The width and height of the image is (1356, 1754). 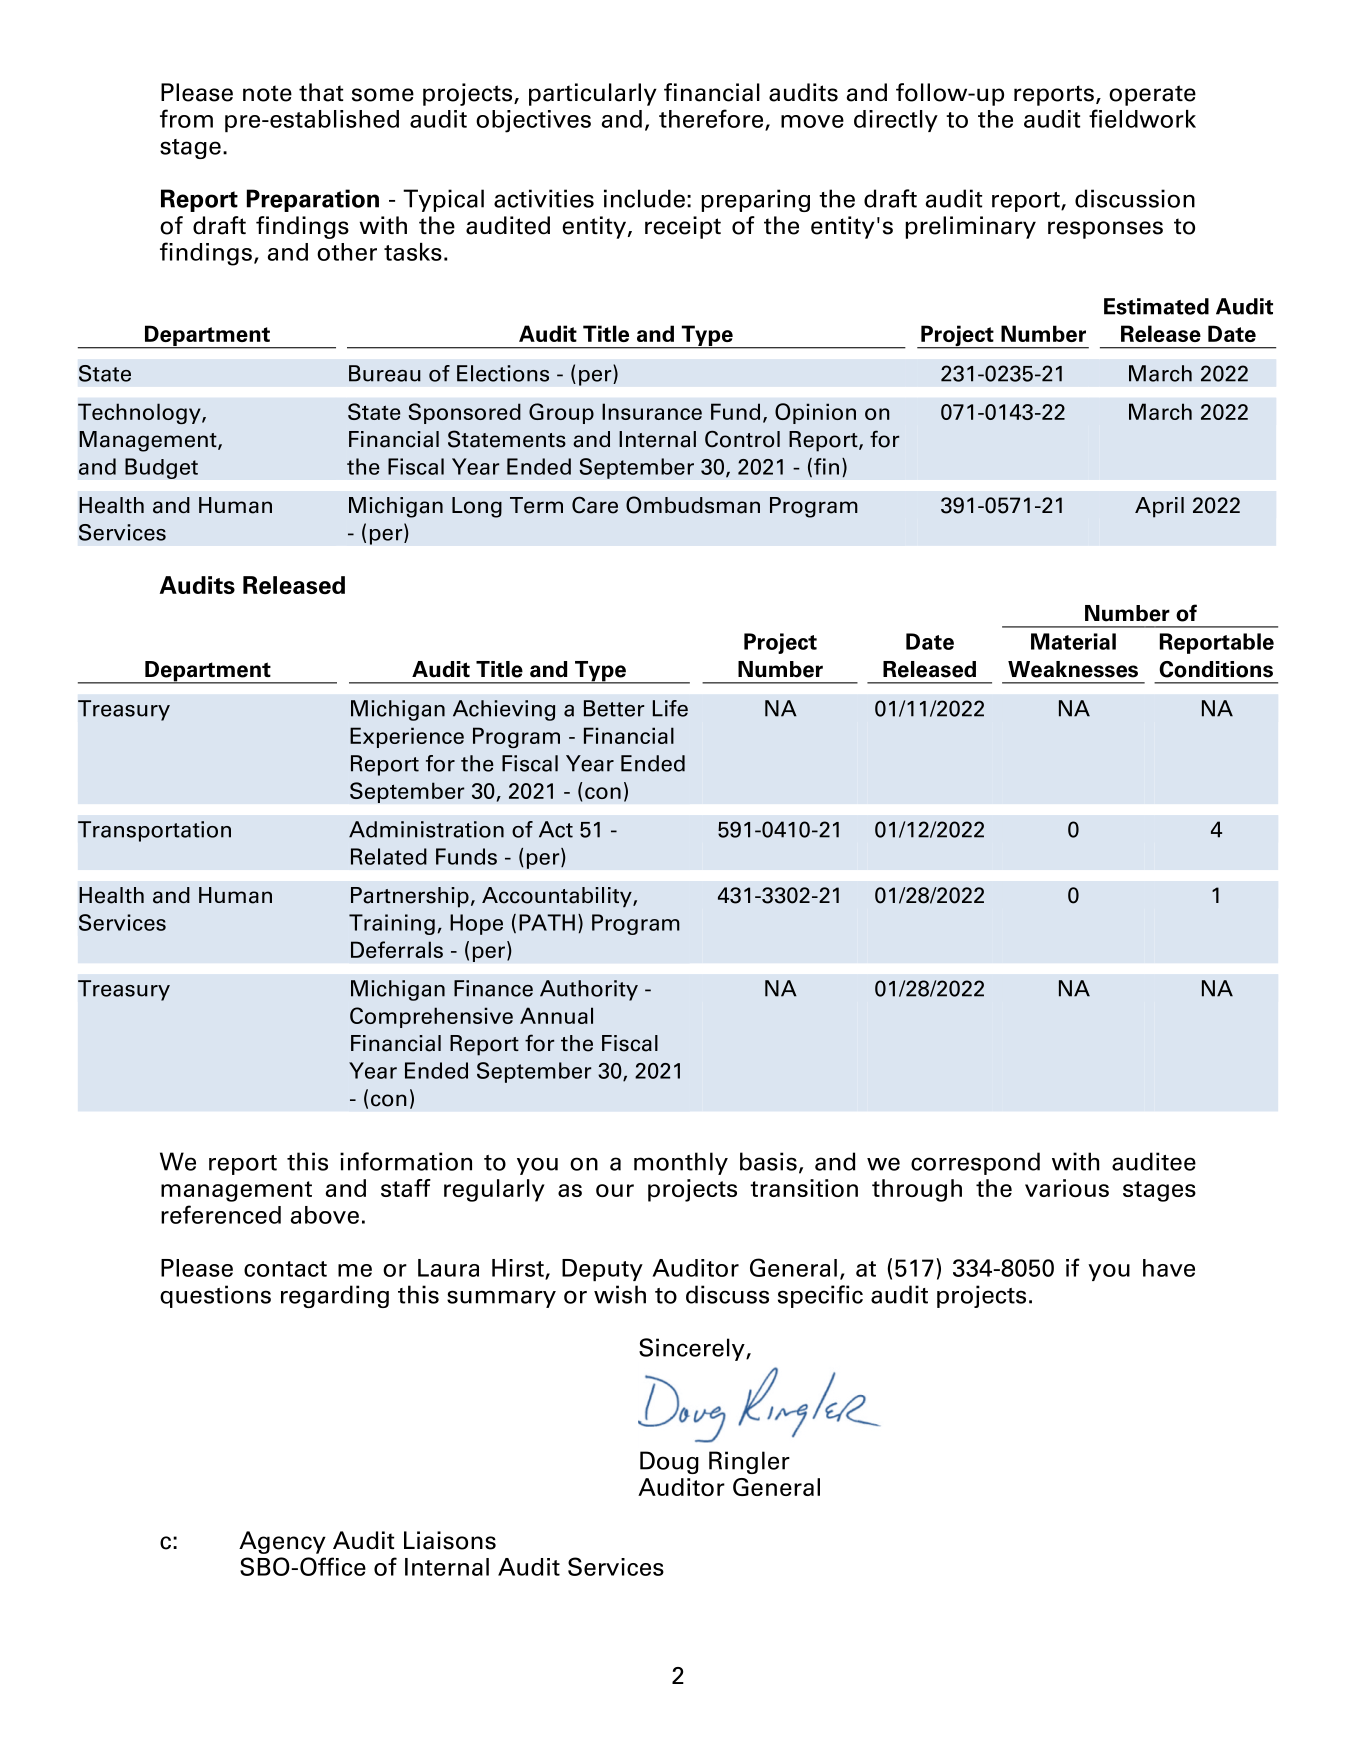 What do you see at coordinates (161, 468) in the image?
I see `Budget` at bounding box center [161, 468].
